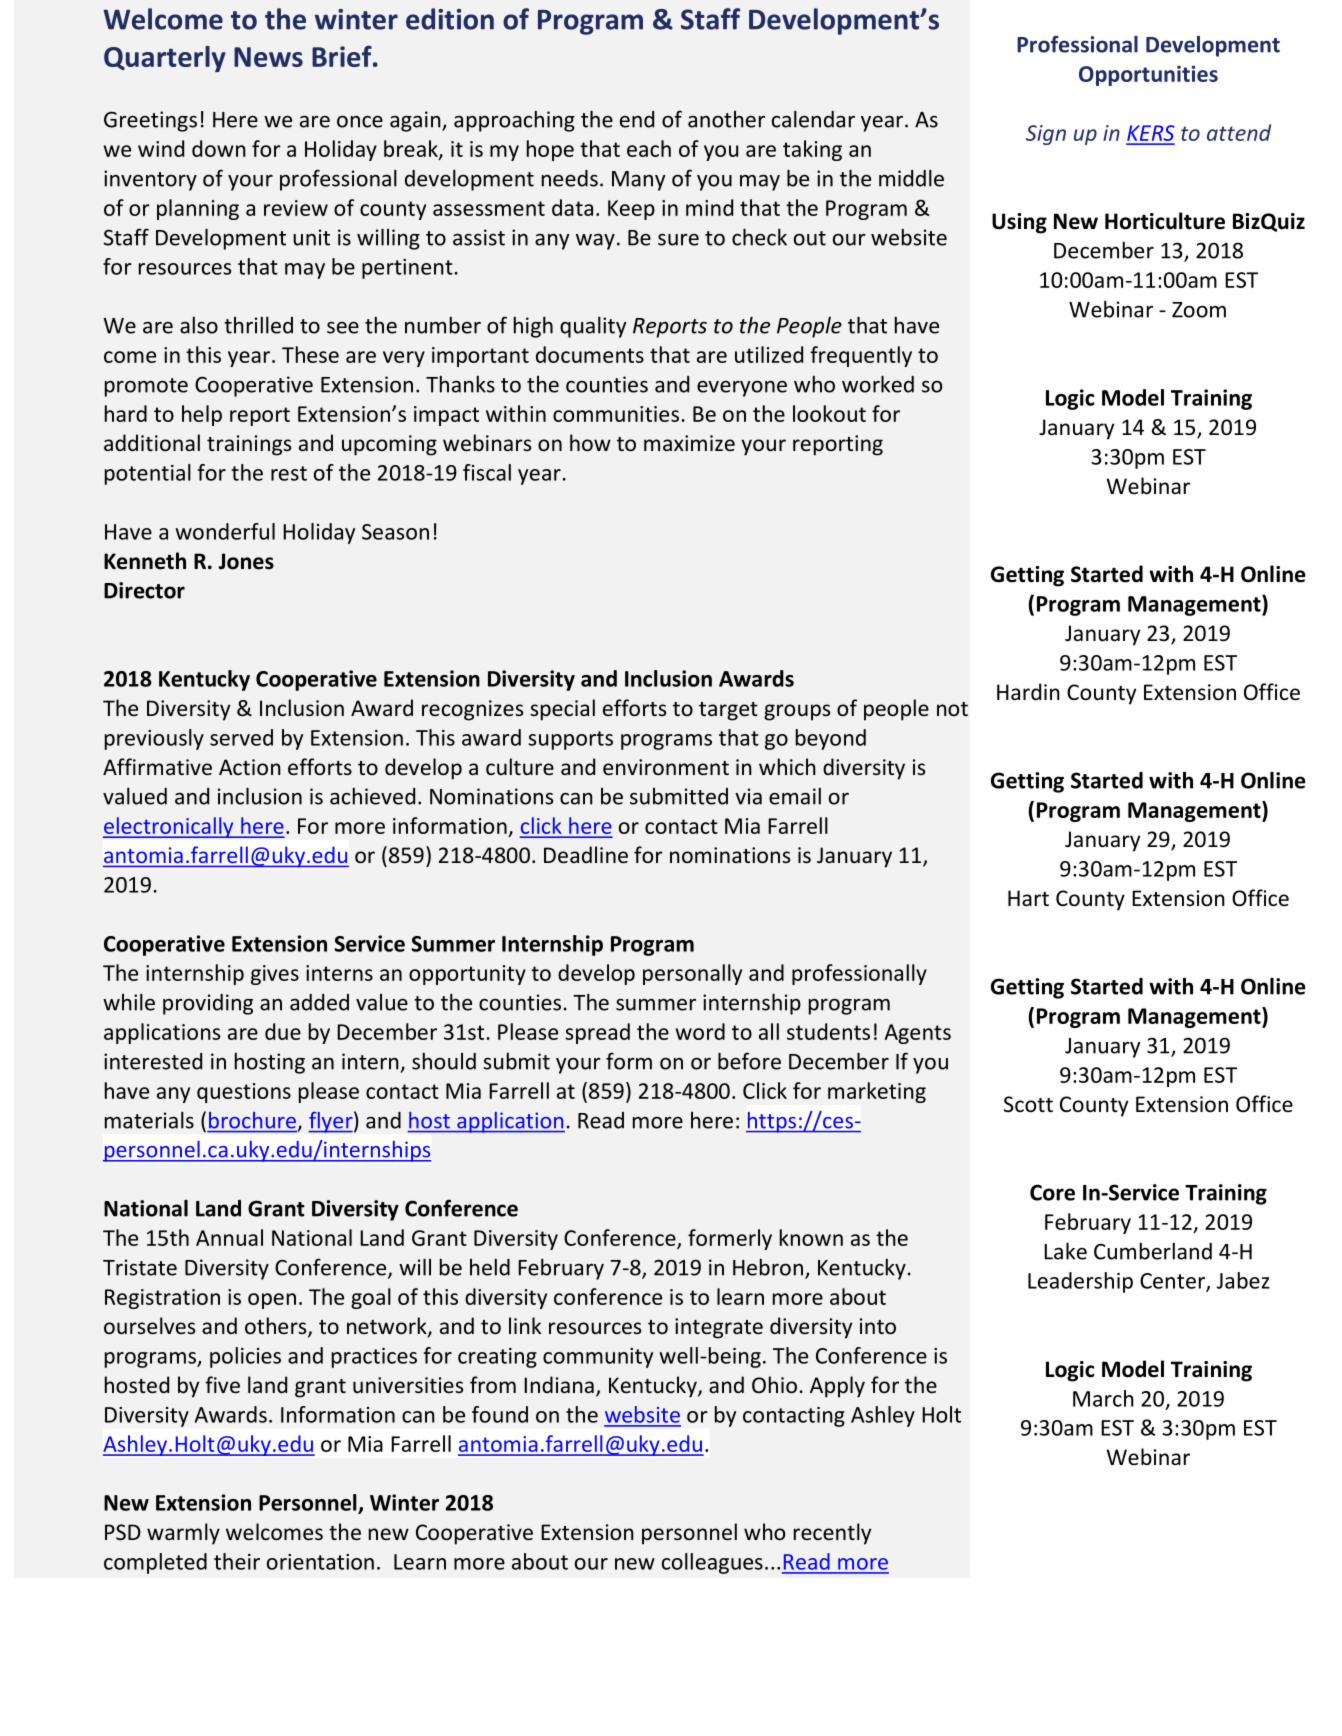 This screenshot has width=1342, height=1736. Describe the element at coordinates (202, 415) in the screenshot. I see `help` at that location.
